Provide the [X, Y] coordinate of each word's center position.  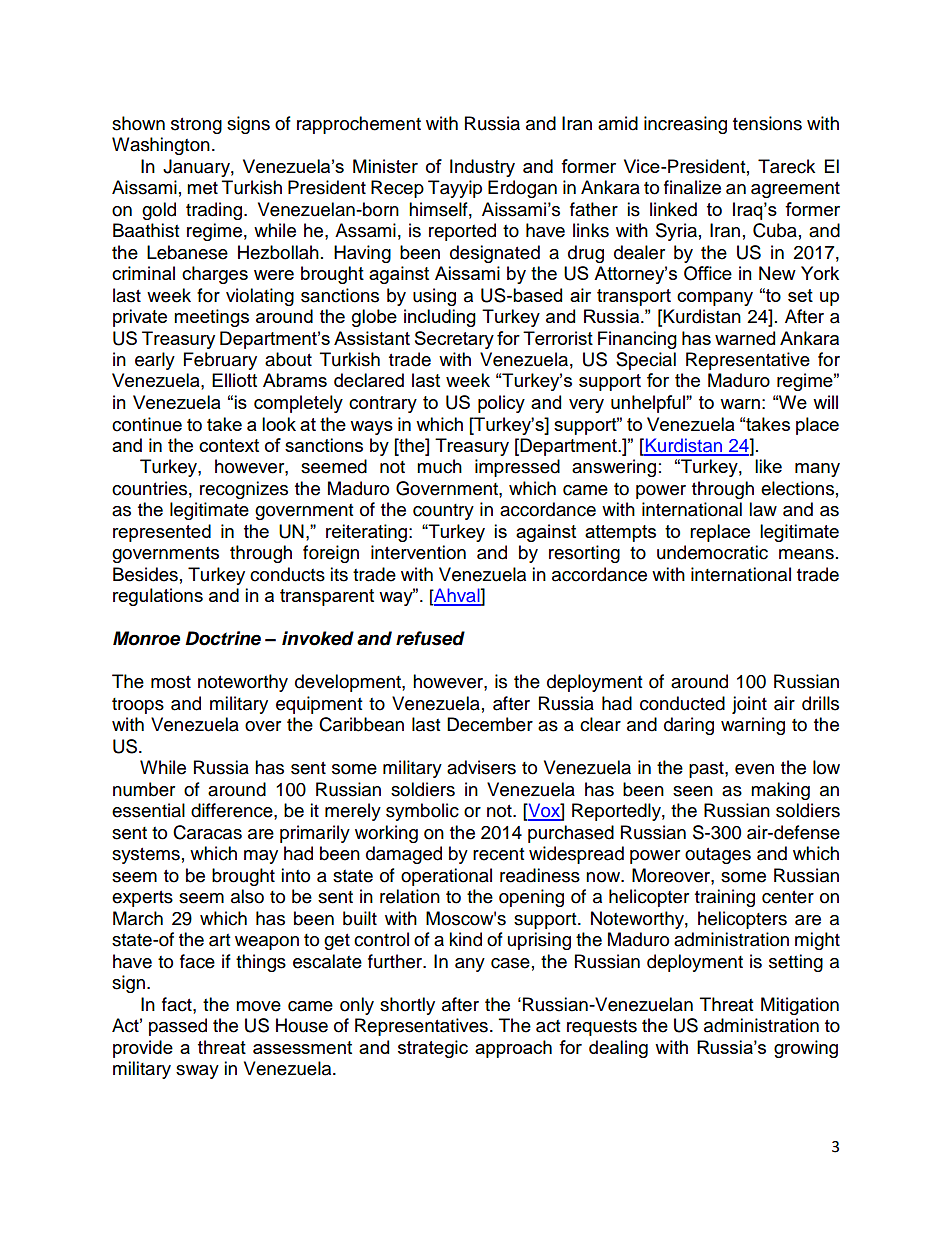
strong [196, 126]
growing [806, 1049]
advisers [481, 767]
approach [513, 1049]
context [229, 445]
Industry [482, 168]
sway [197, 1072]
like [768, 466]
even [754, 769]
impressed [517, 468]
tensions [767, 123]
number [144, 789]
